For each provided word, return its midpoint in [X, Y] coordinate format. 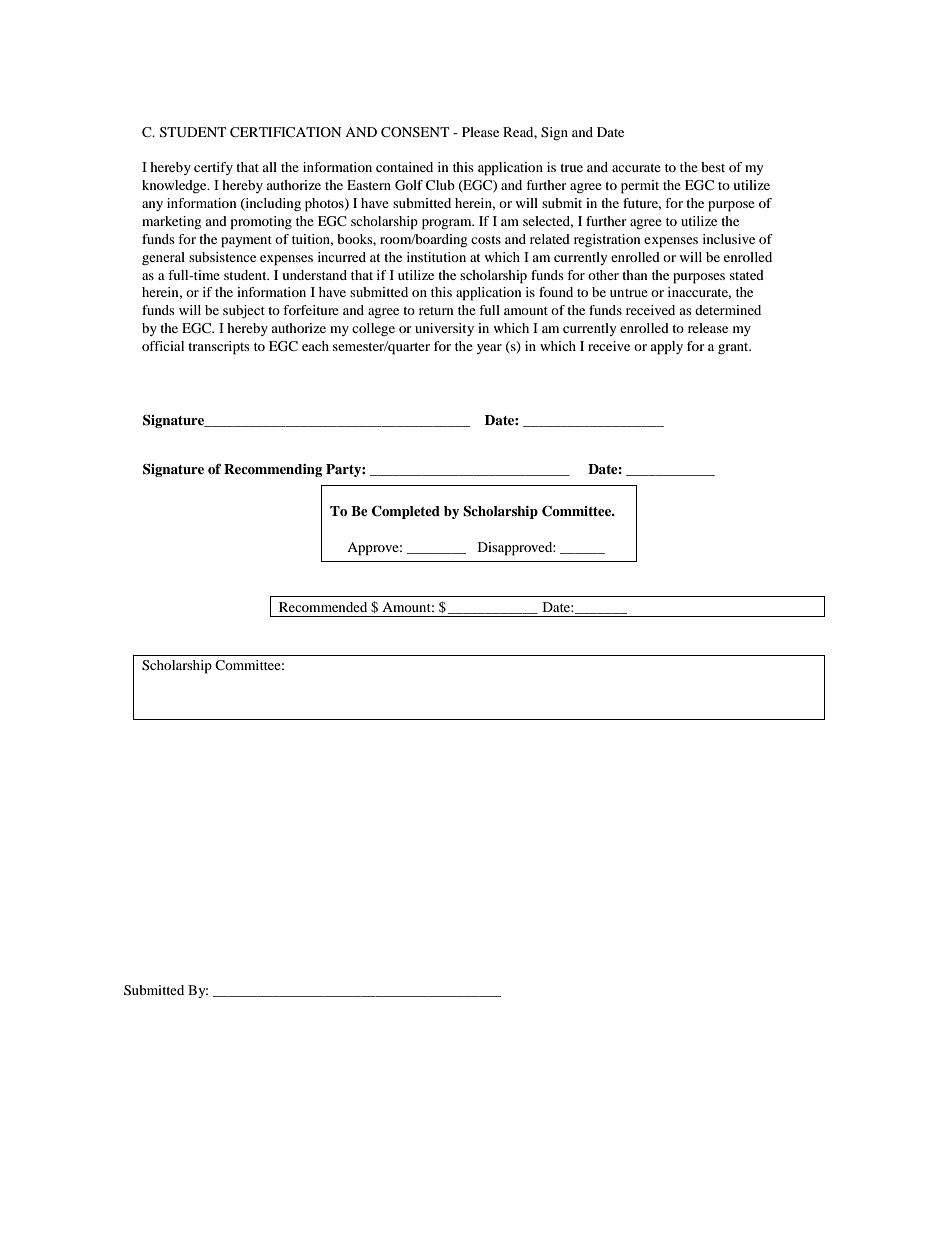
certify [213, 168]
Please [480, 132]
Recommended [323, 607]
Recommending [273, 470]
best [713, 167]
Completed [406, 512]
